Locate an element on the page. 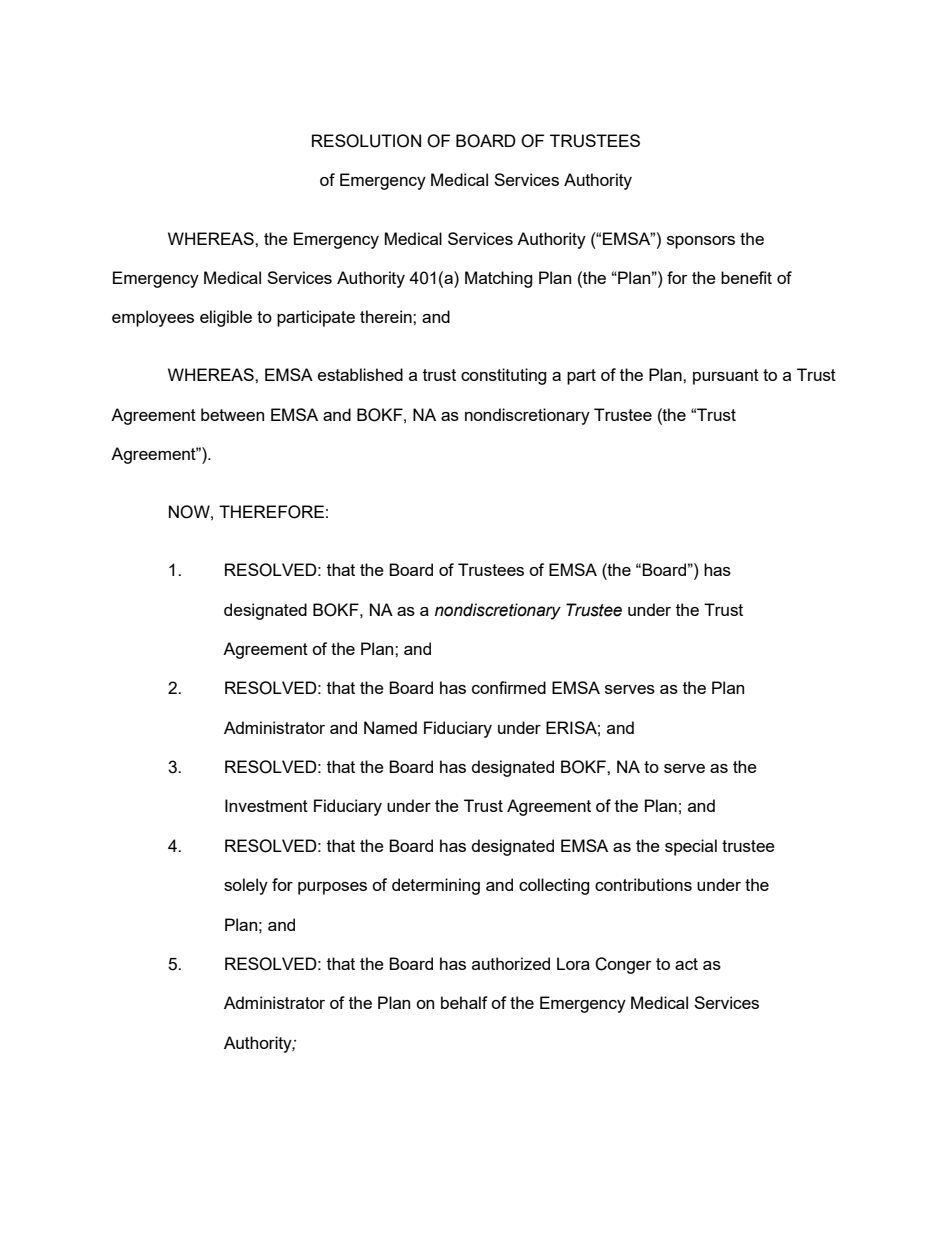  Matching is located at coordinates (499, 279).
